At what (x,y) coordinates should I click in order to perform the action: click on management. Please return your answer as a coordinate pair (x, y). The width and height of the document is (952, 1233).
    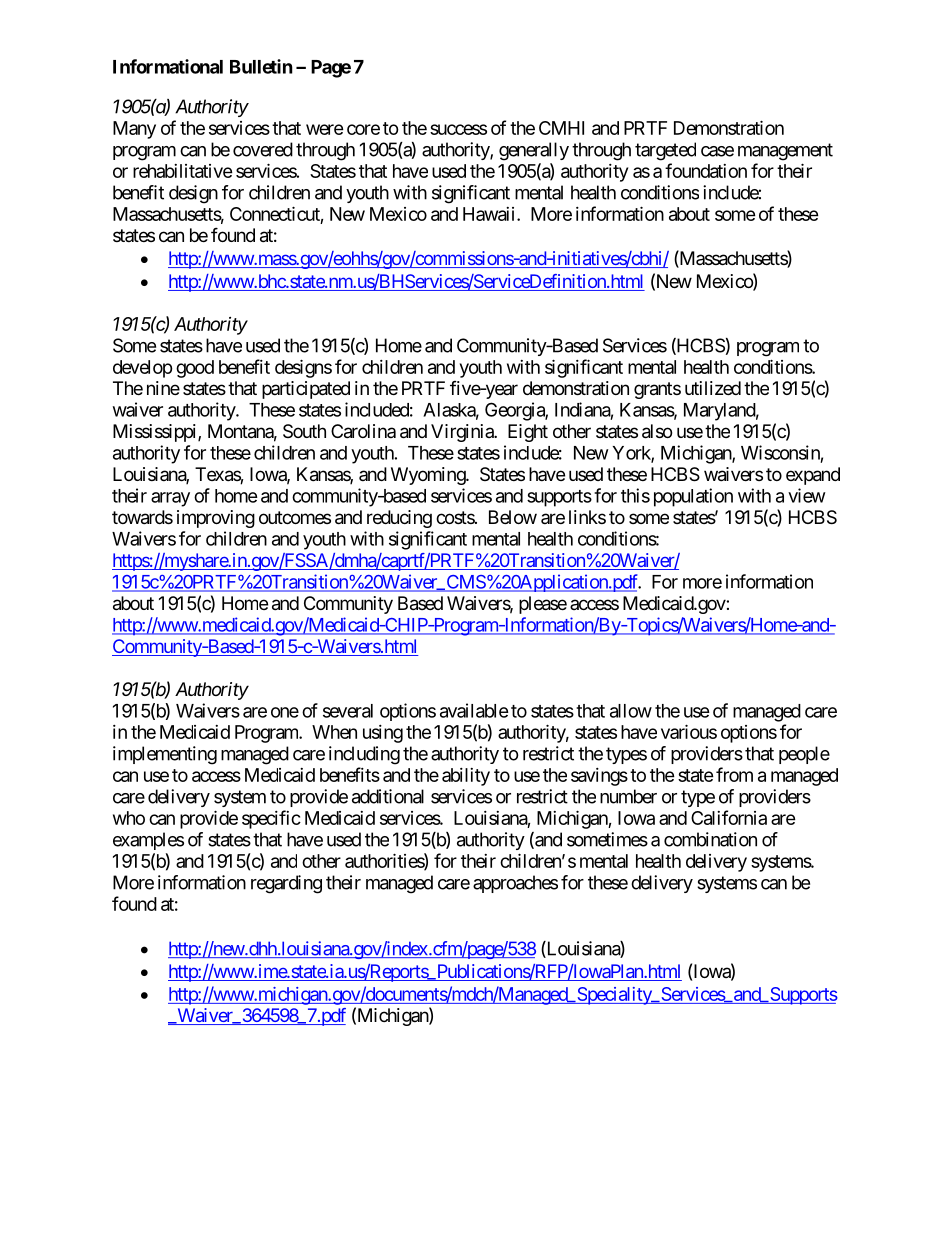
    Looking at the image, I should click on (785, 152).
